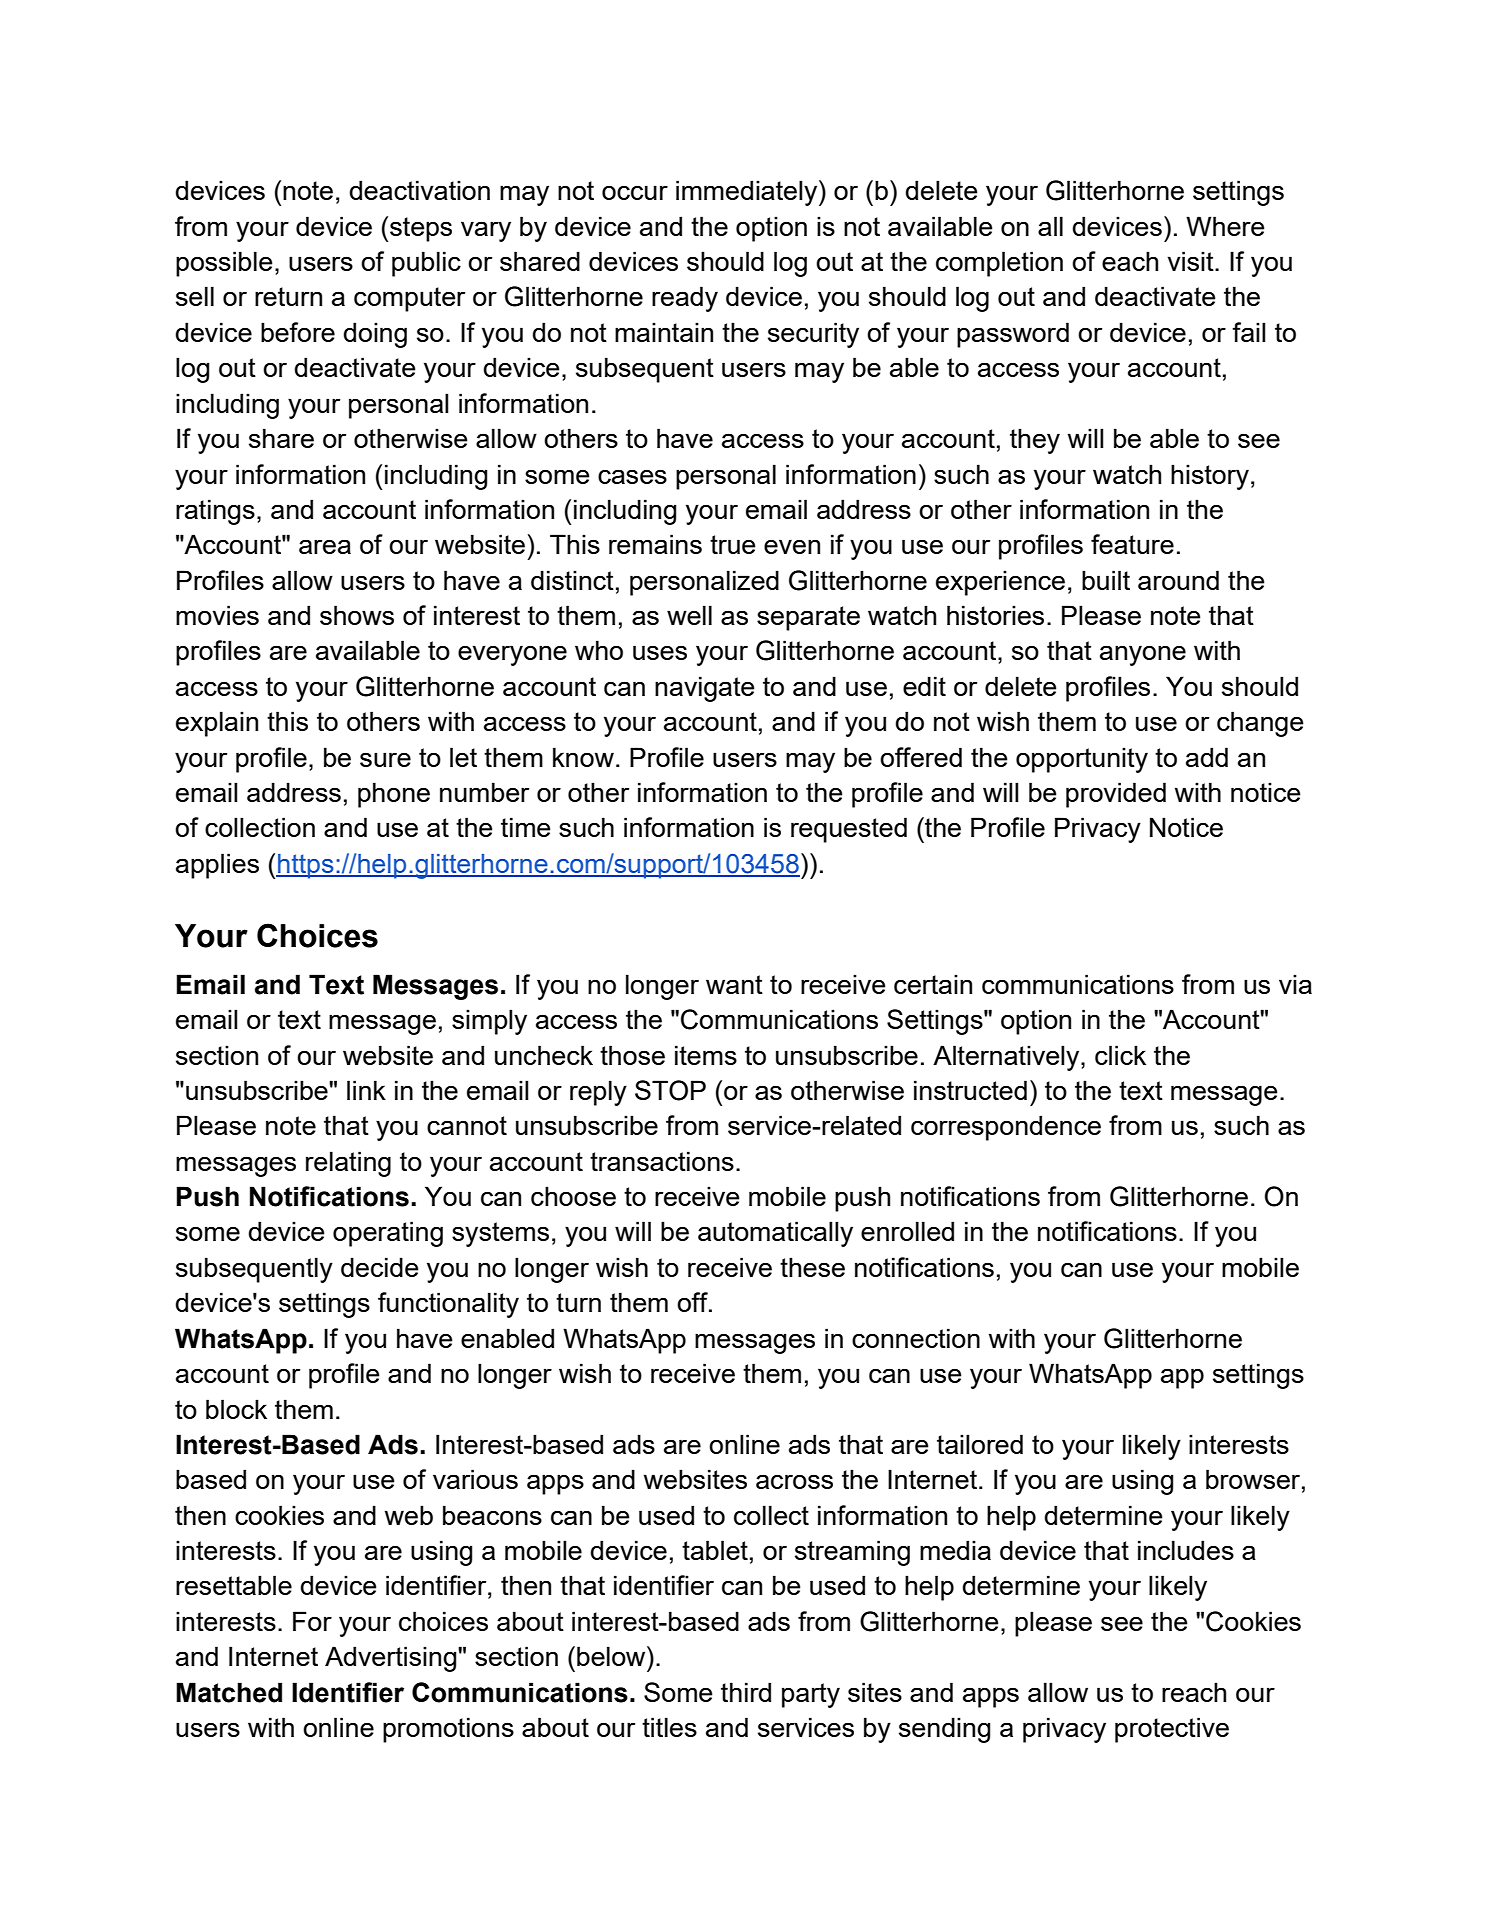 This screenshot has width=1489, height=1927. Describe the element at coordinates (1143, 655) in the screenshot. I see `anyone` at that location.
